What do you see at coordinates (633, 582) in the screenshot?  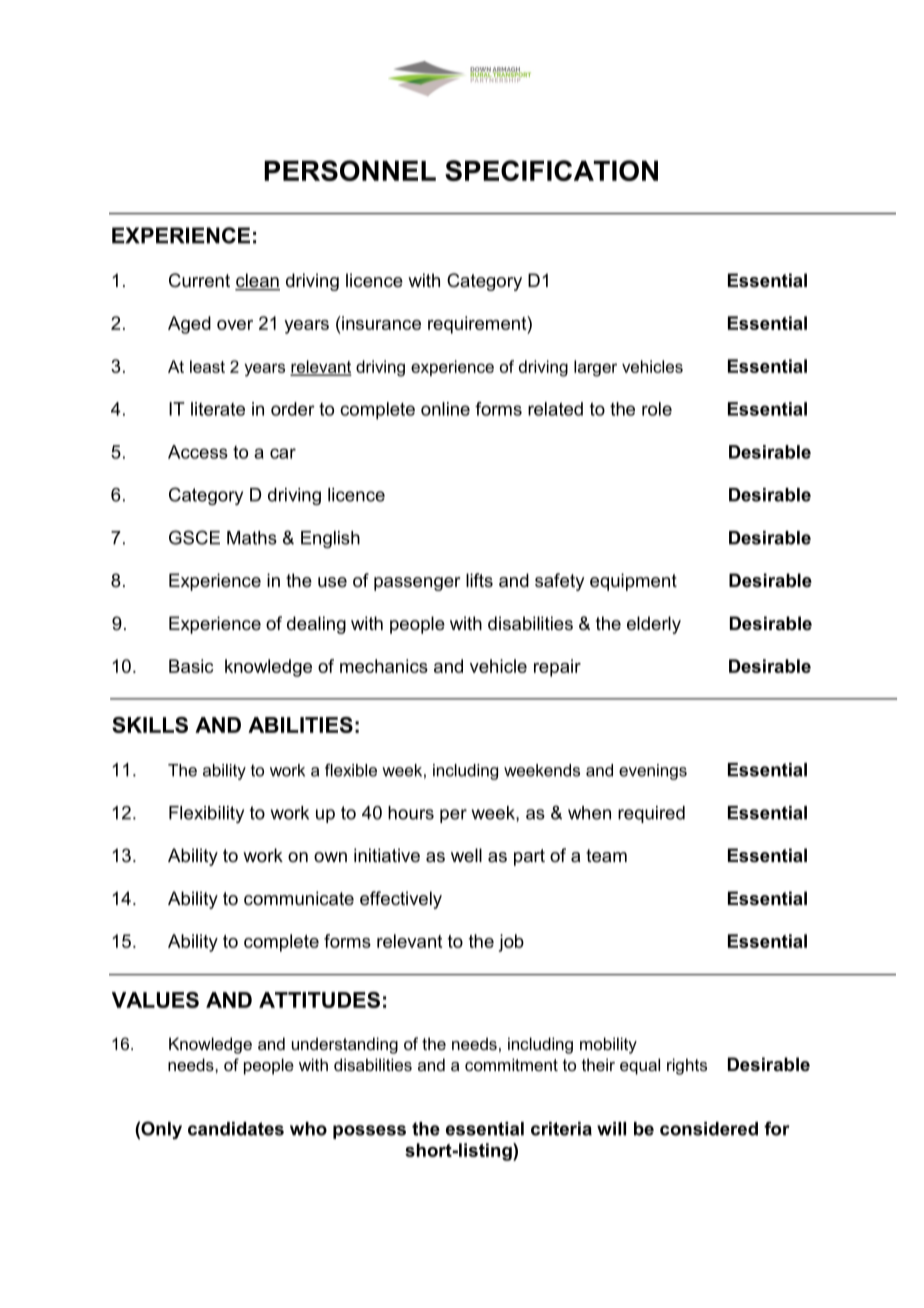 I see `equipment` at bounding box center [633, 582].
